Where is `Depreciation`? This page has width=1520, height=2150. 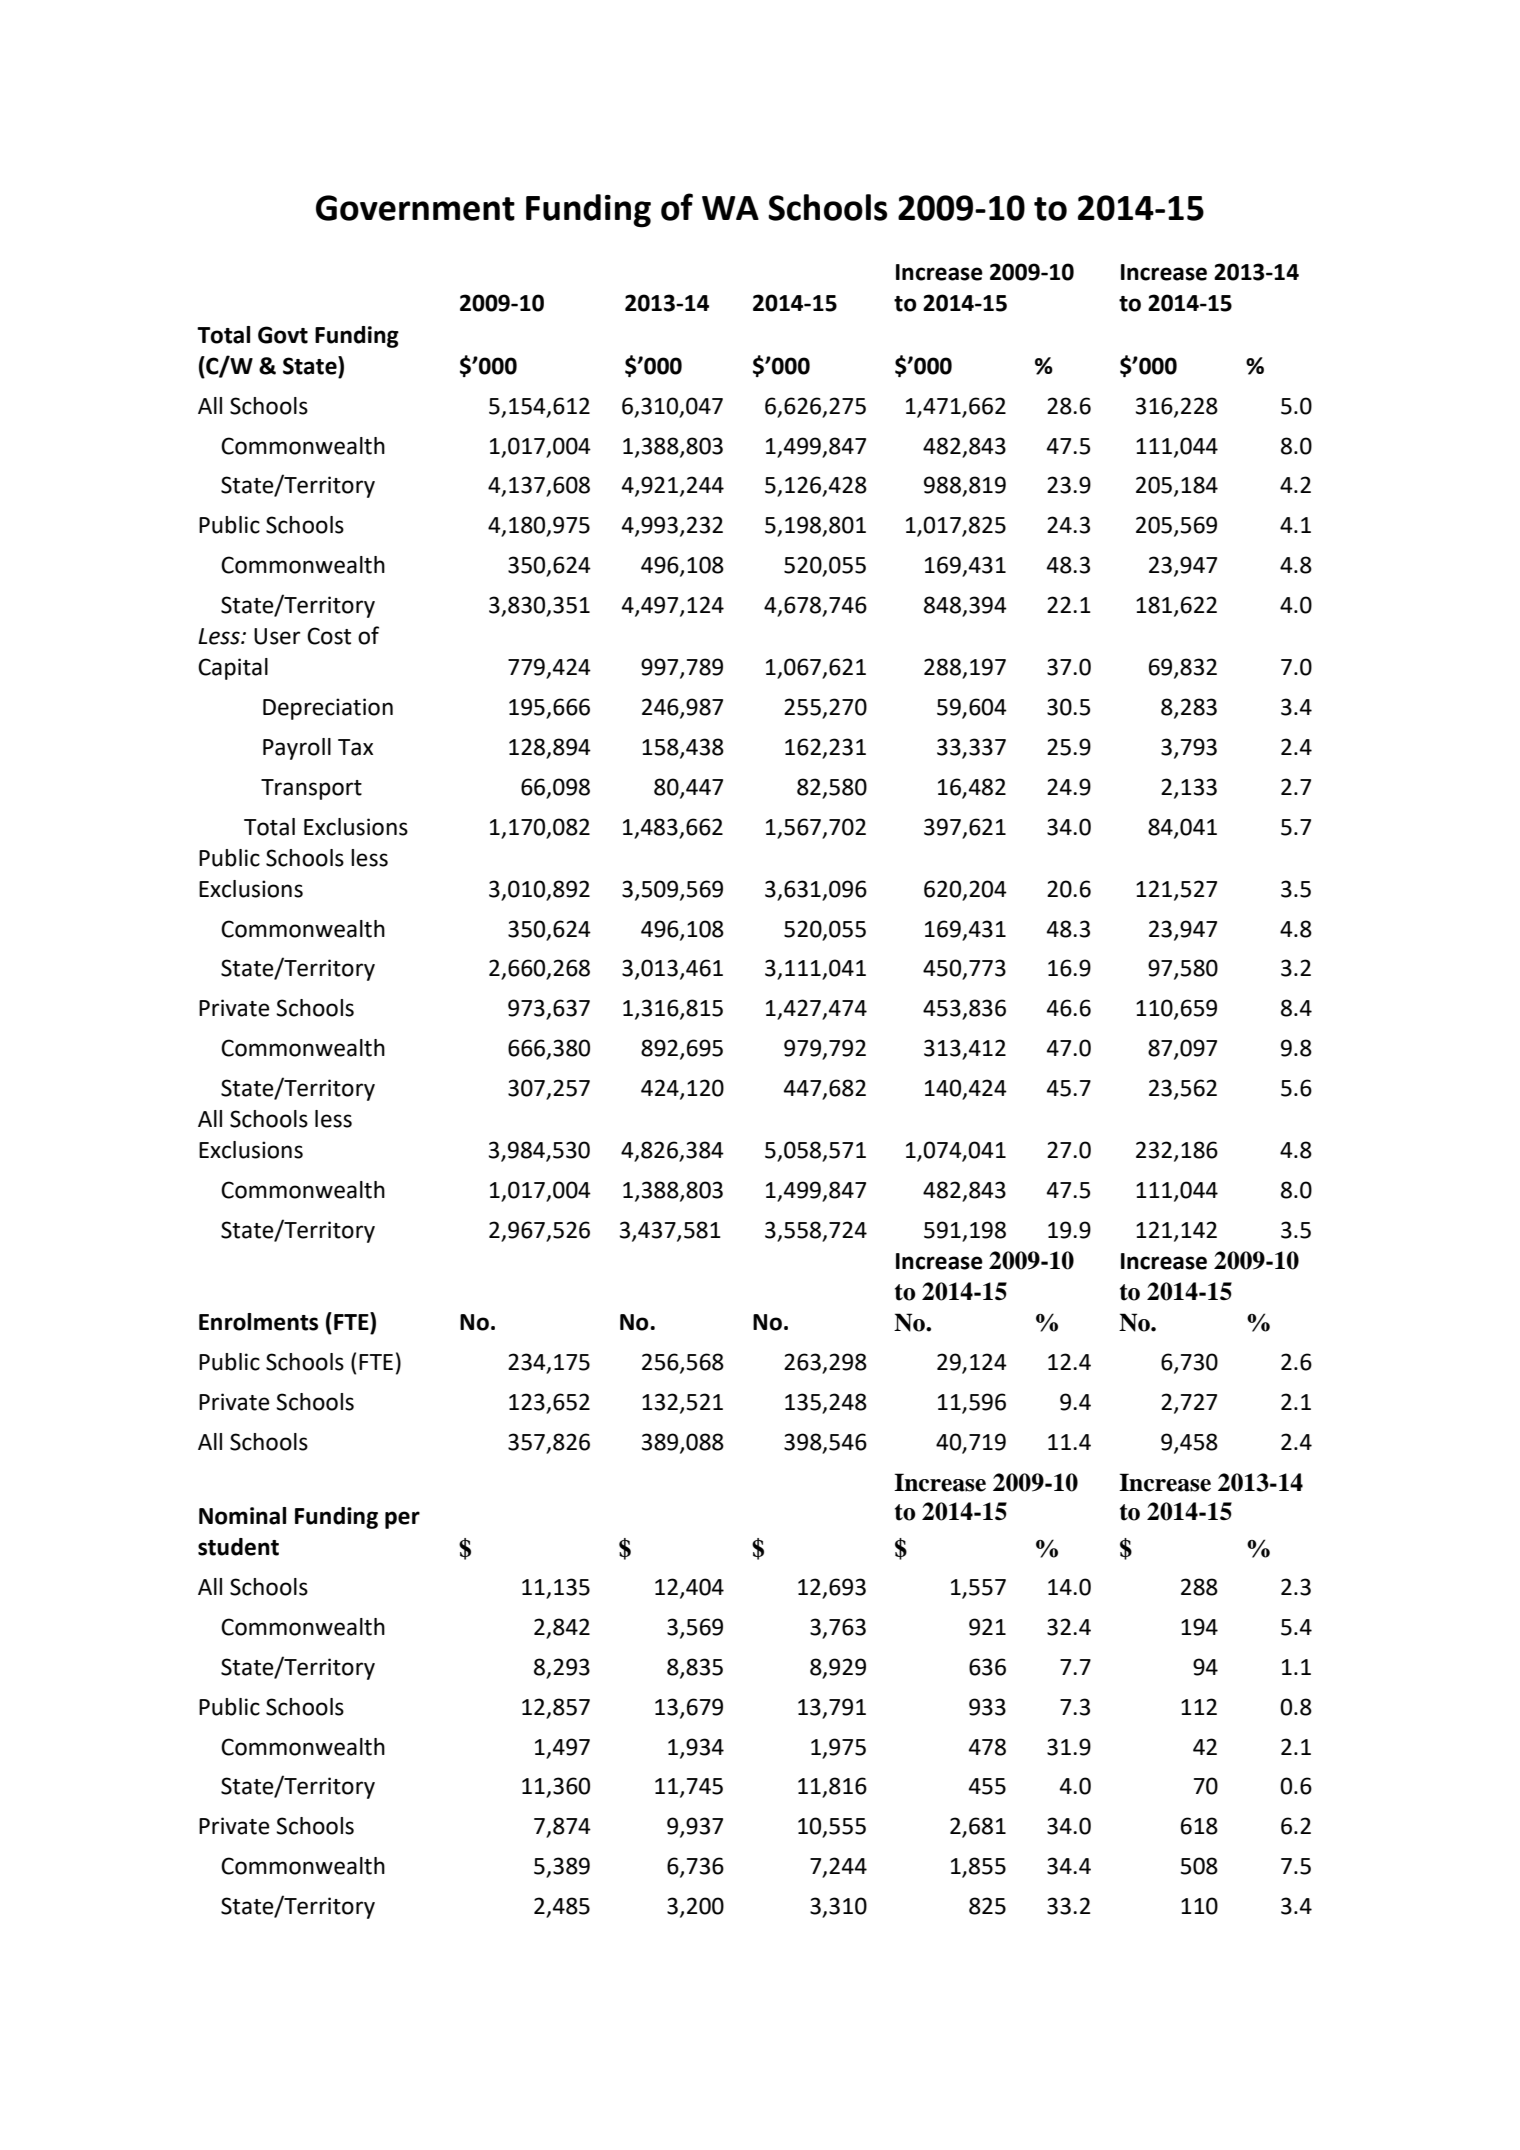 Depreciation is located at coordinates (328, 709).
